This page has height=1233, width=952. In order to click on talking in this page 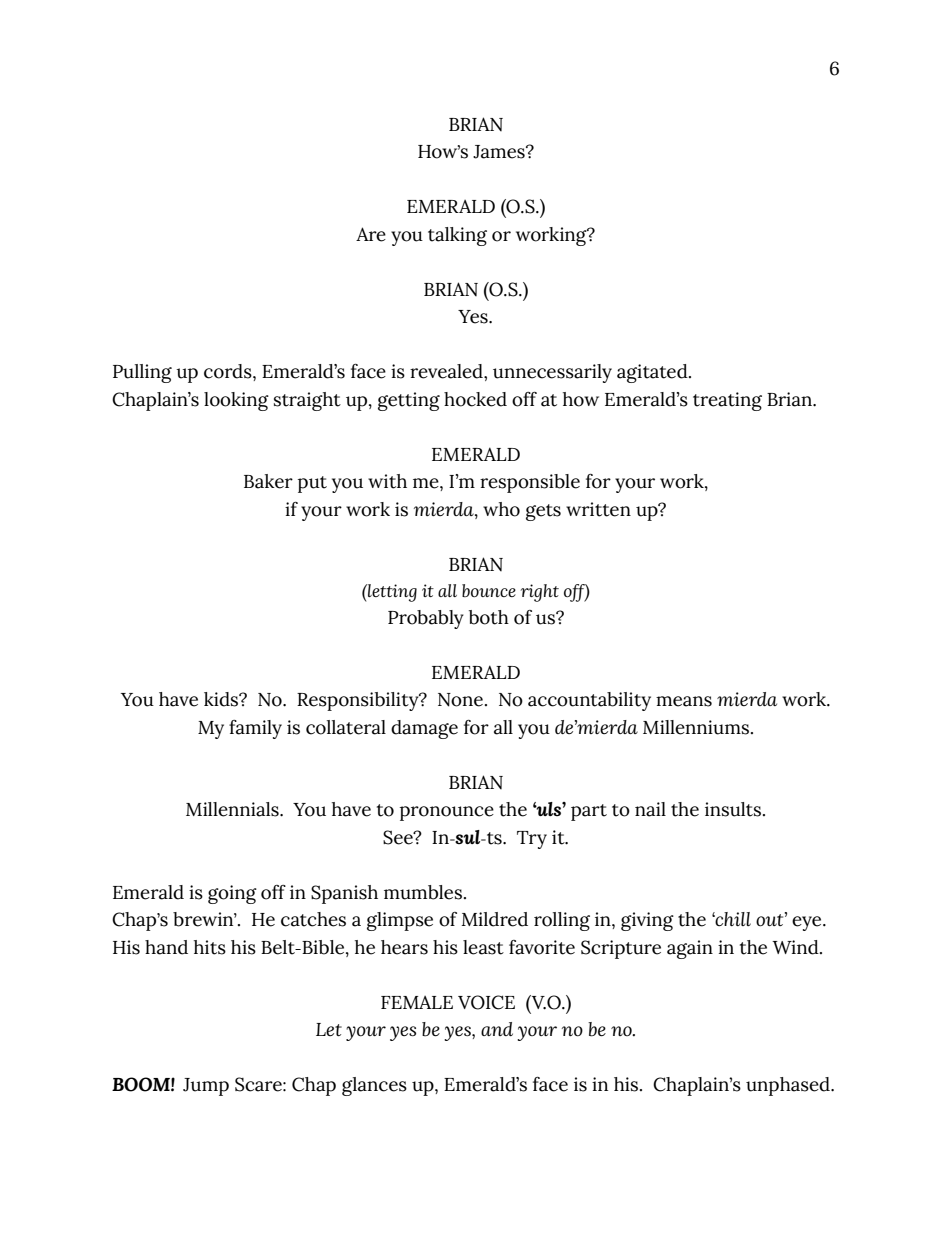, I will do `click(457, 236)`.
